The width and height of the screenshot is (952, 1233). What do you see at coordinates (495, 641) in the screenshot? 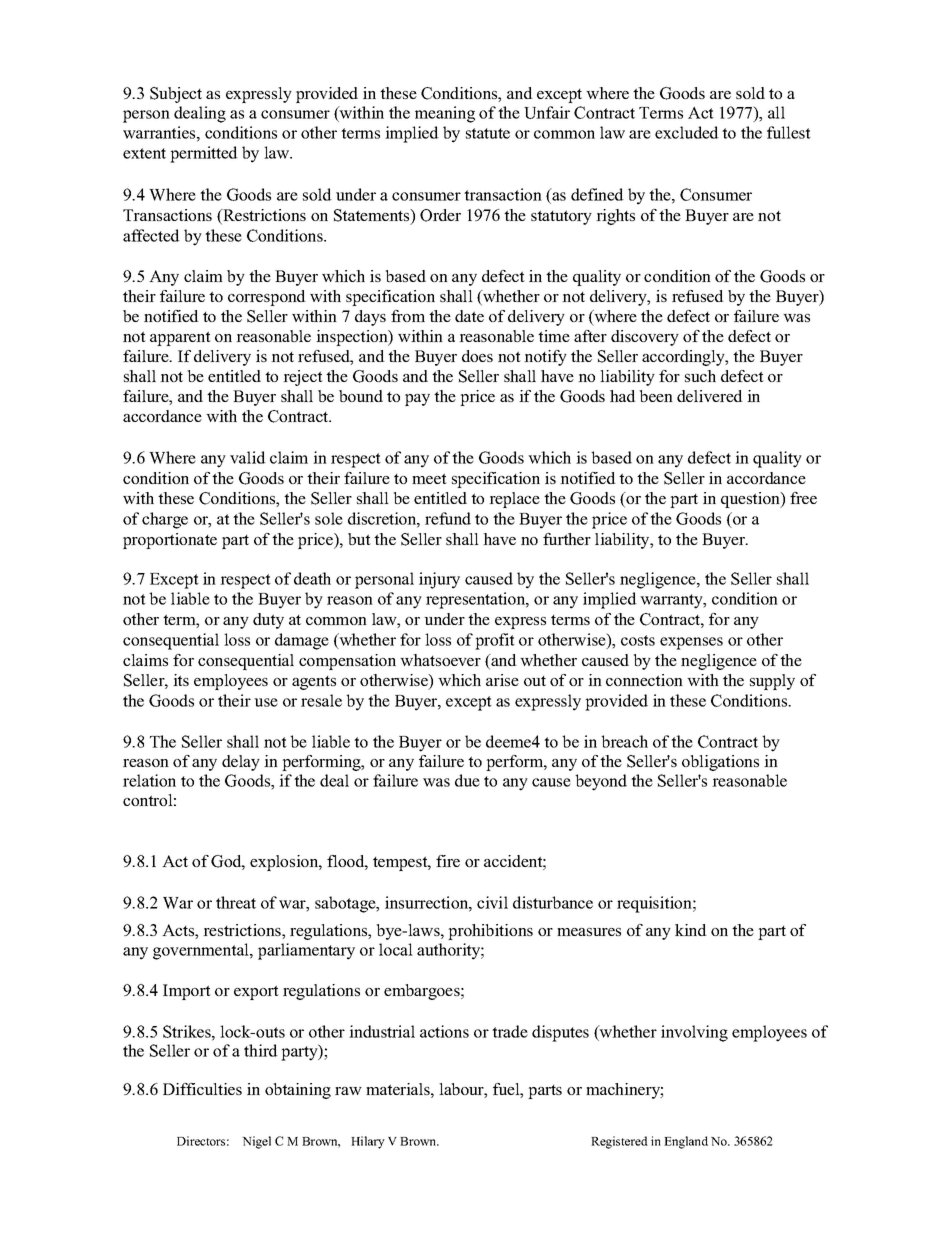
I see `profit` at bounding box center [495, 641].
